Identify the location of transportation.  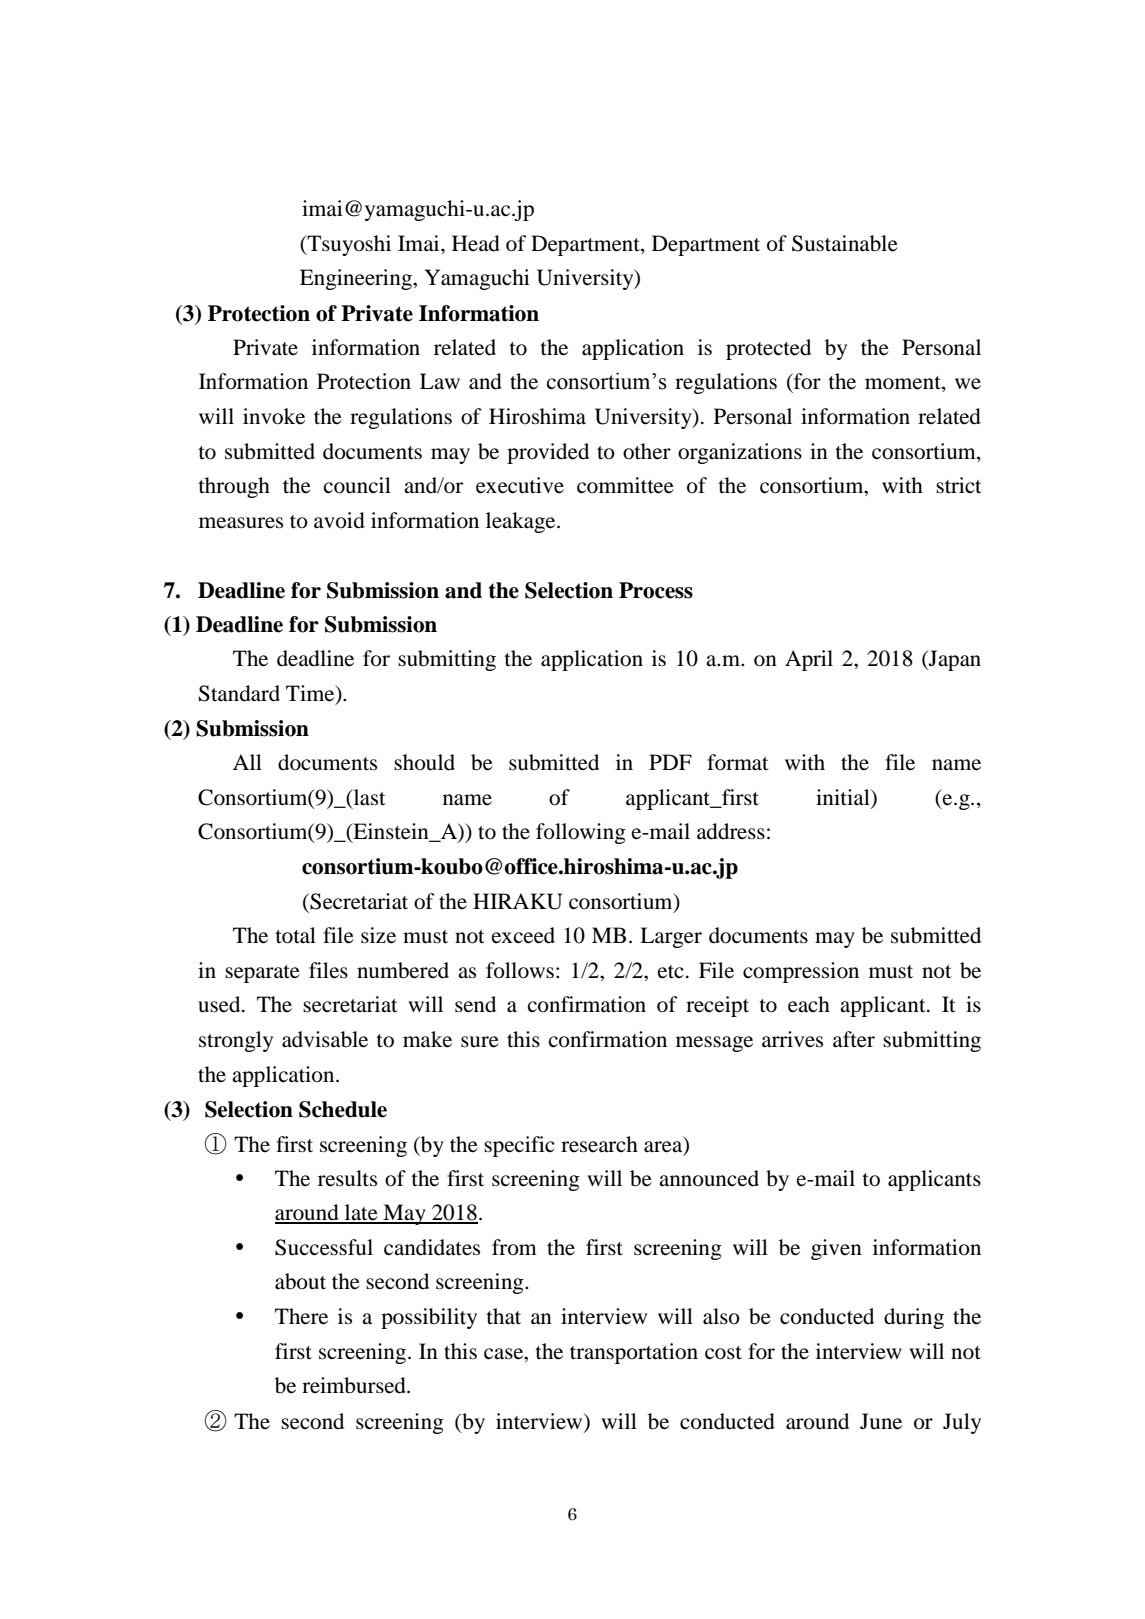
(634, 1353).
